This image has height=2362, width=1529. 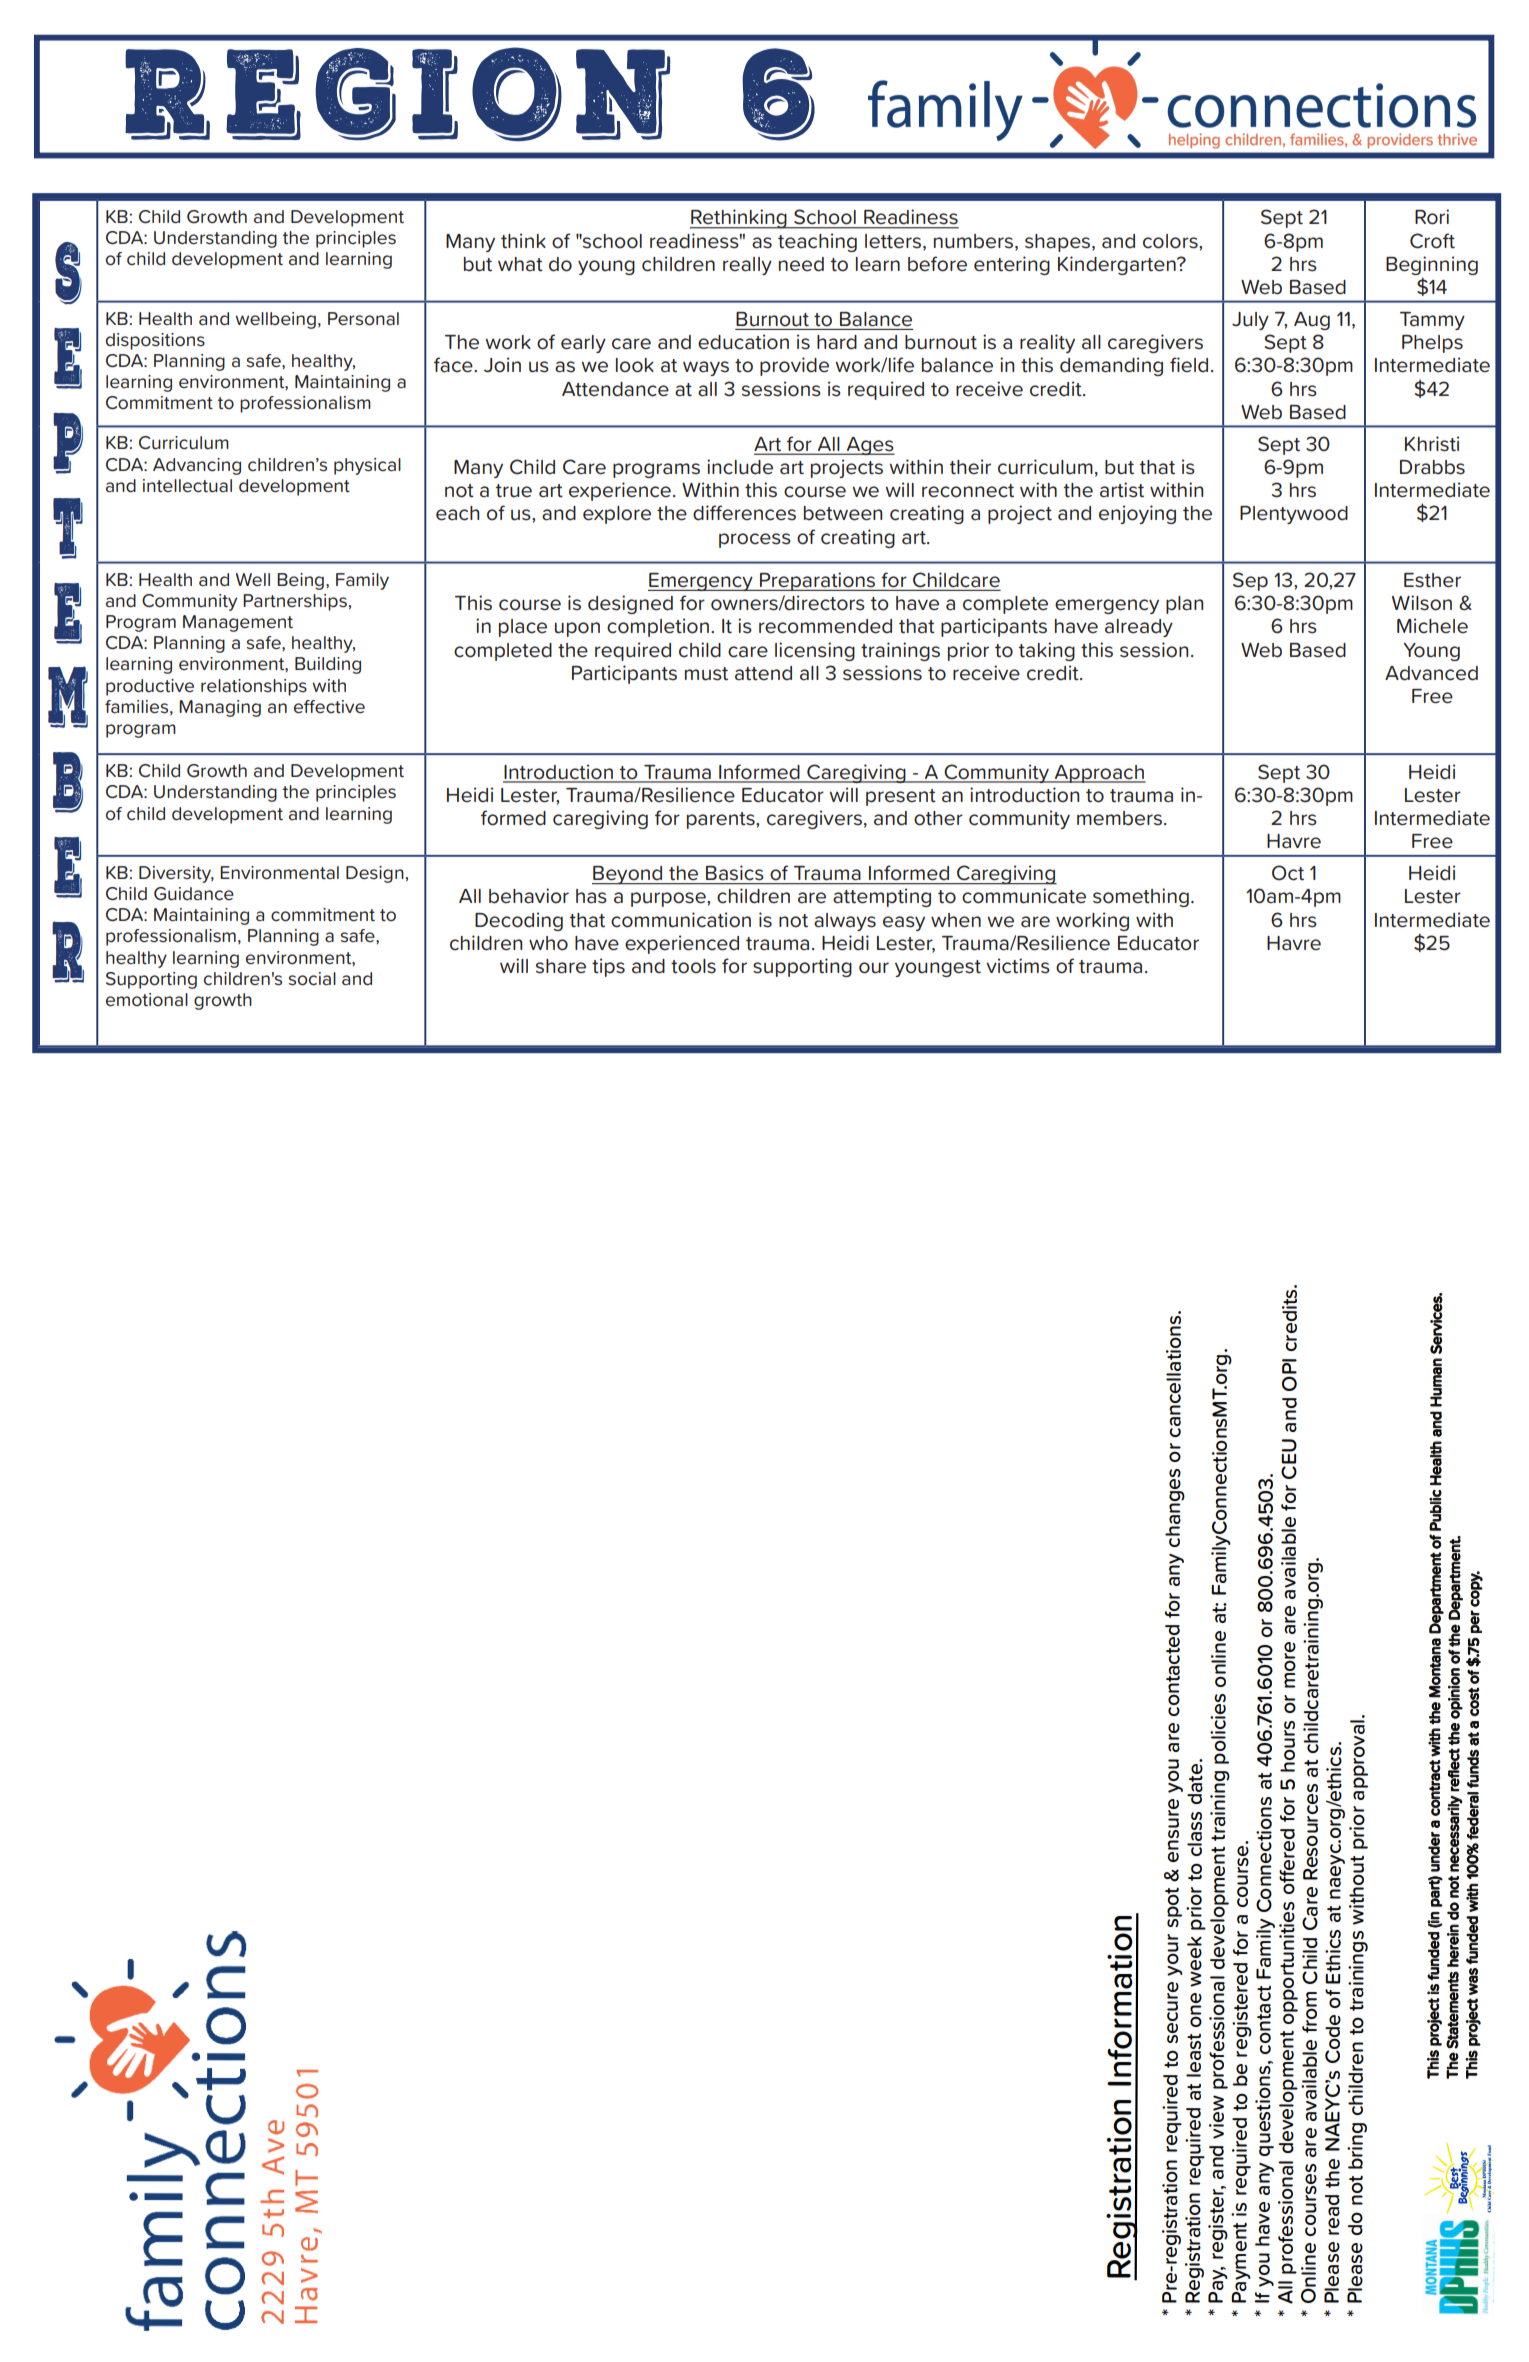 I want to click on REGION, so click(x=398, y=94).
